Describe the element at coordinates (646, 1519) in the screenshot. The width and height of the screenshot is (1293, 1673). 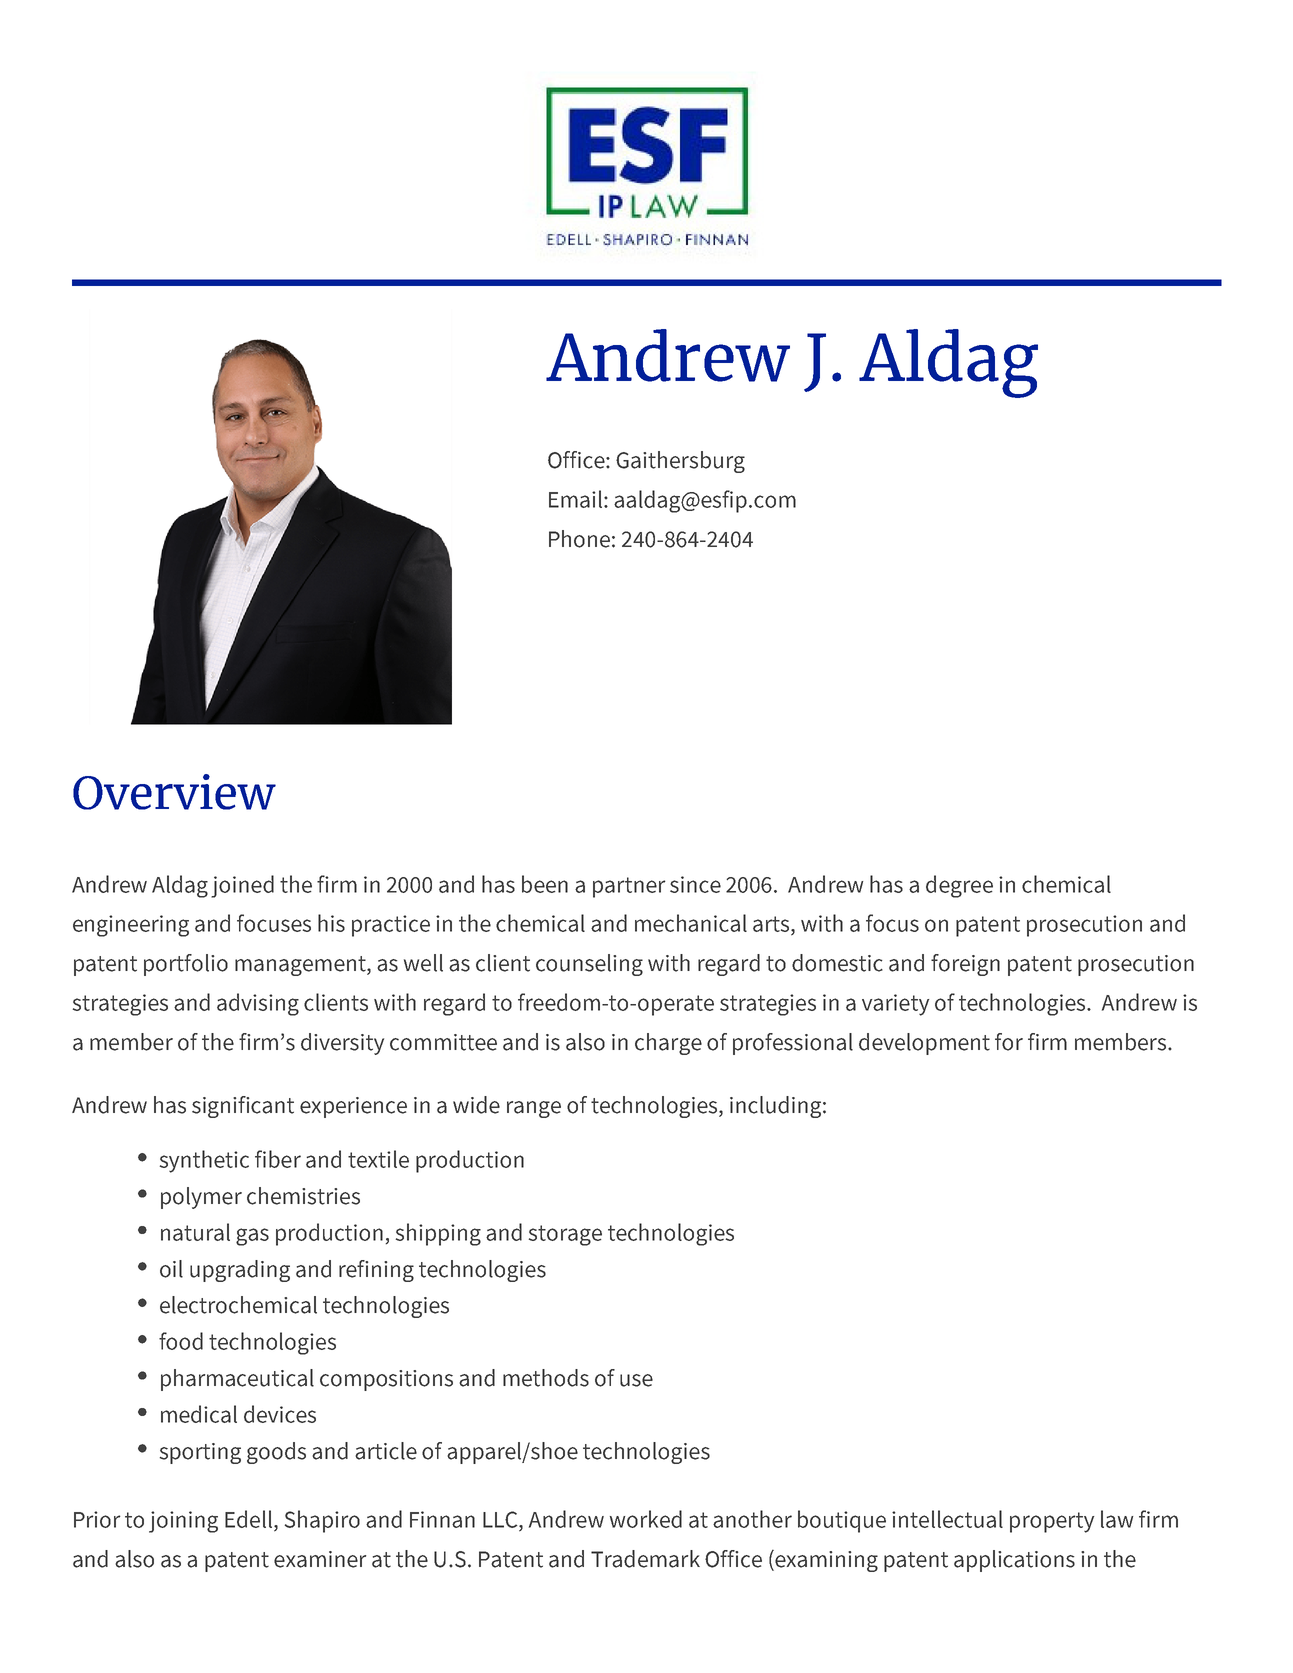
I see `worked` at that location.
